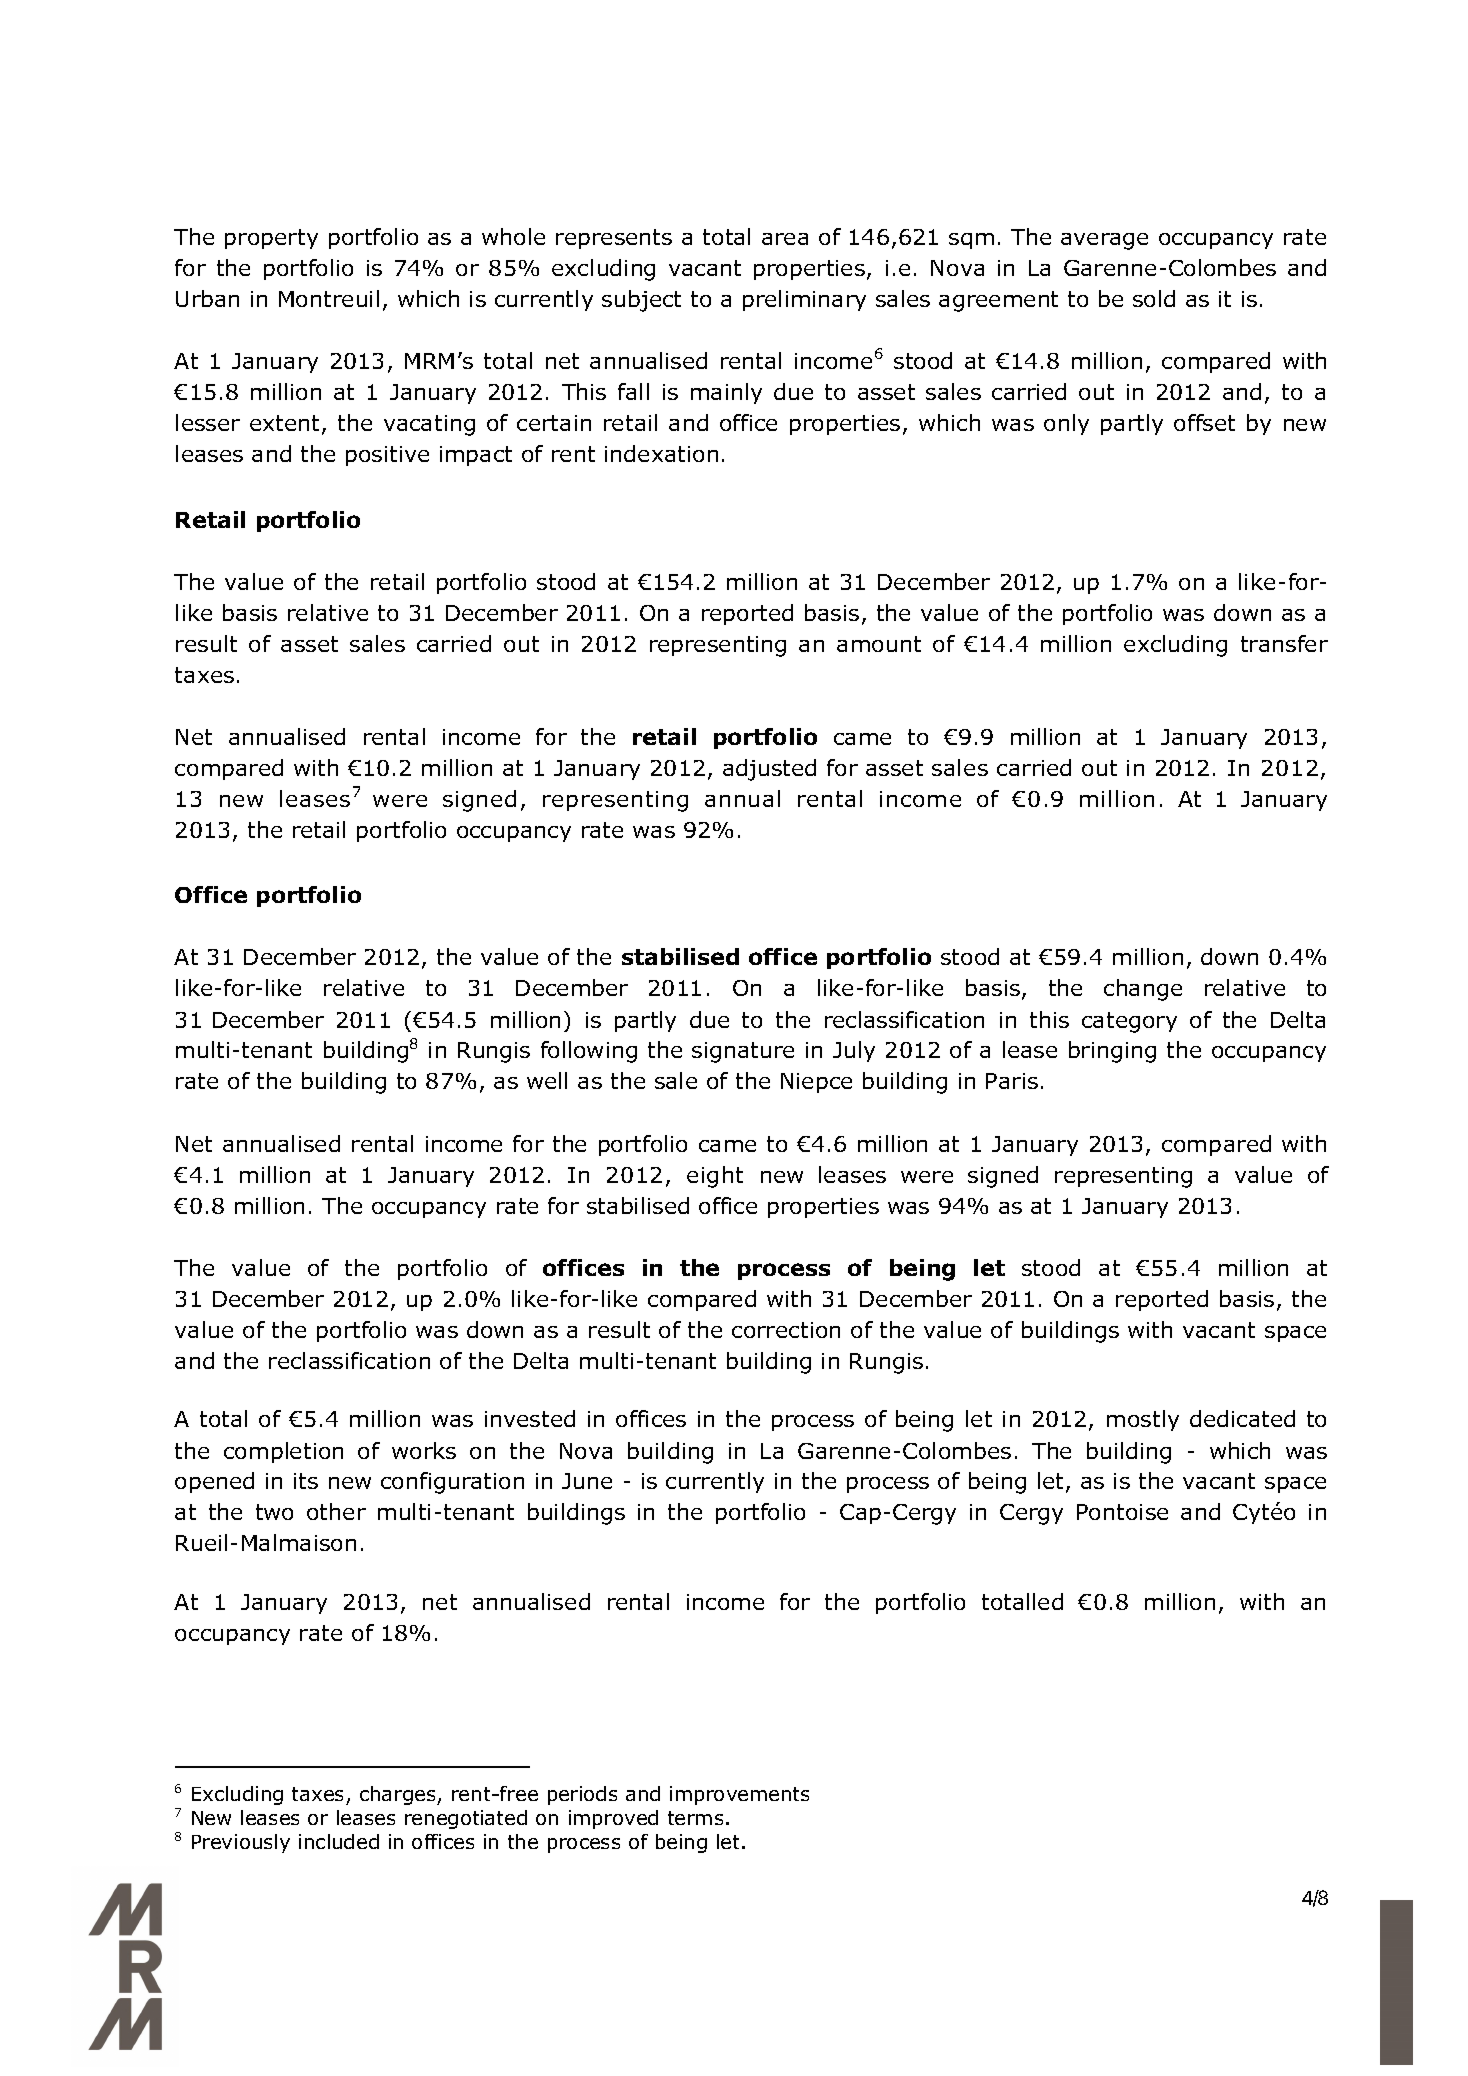 Image resolution: width=1468 pixels, height=2076 pixels. Describe the element at coordinates (739, 1795) in the document. I see `improvements` at that location.
